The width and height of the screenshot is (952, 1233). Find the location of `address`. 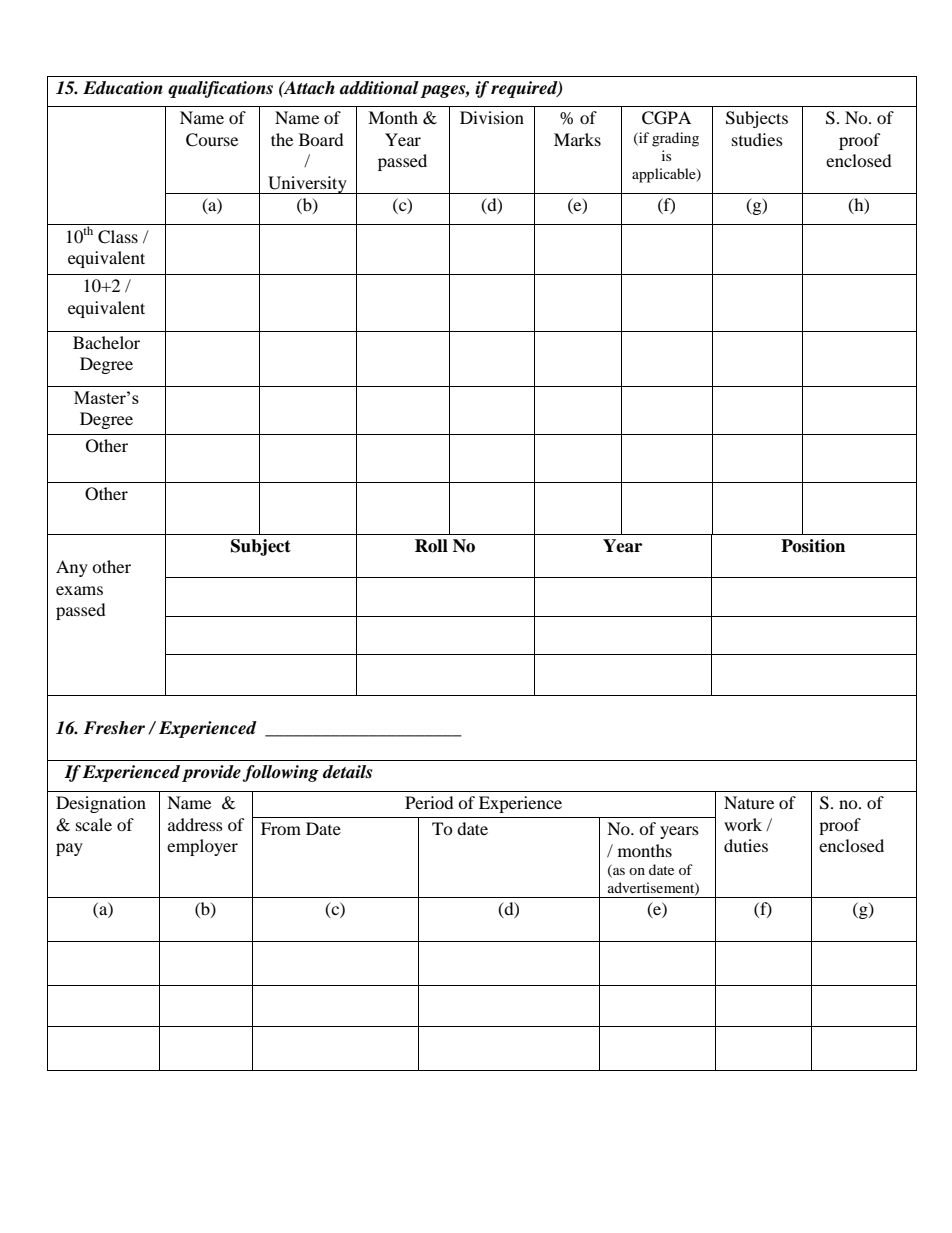

address is located at coordinates (195, 824).
